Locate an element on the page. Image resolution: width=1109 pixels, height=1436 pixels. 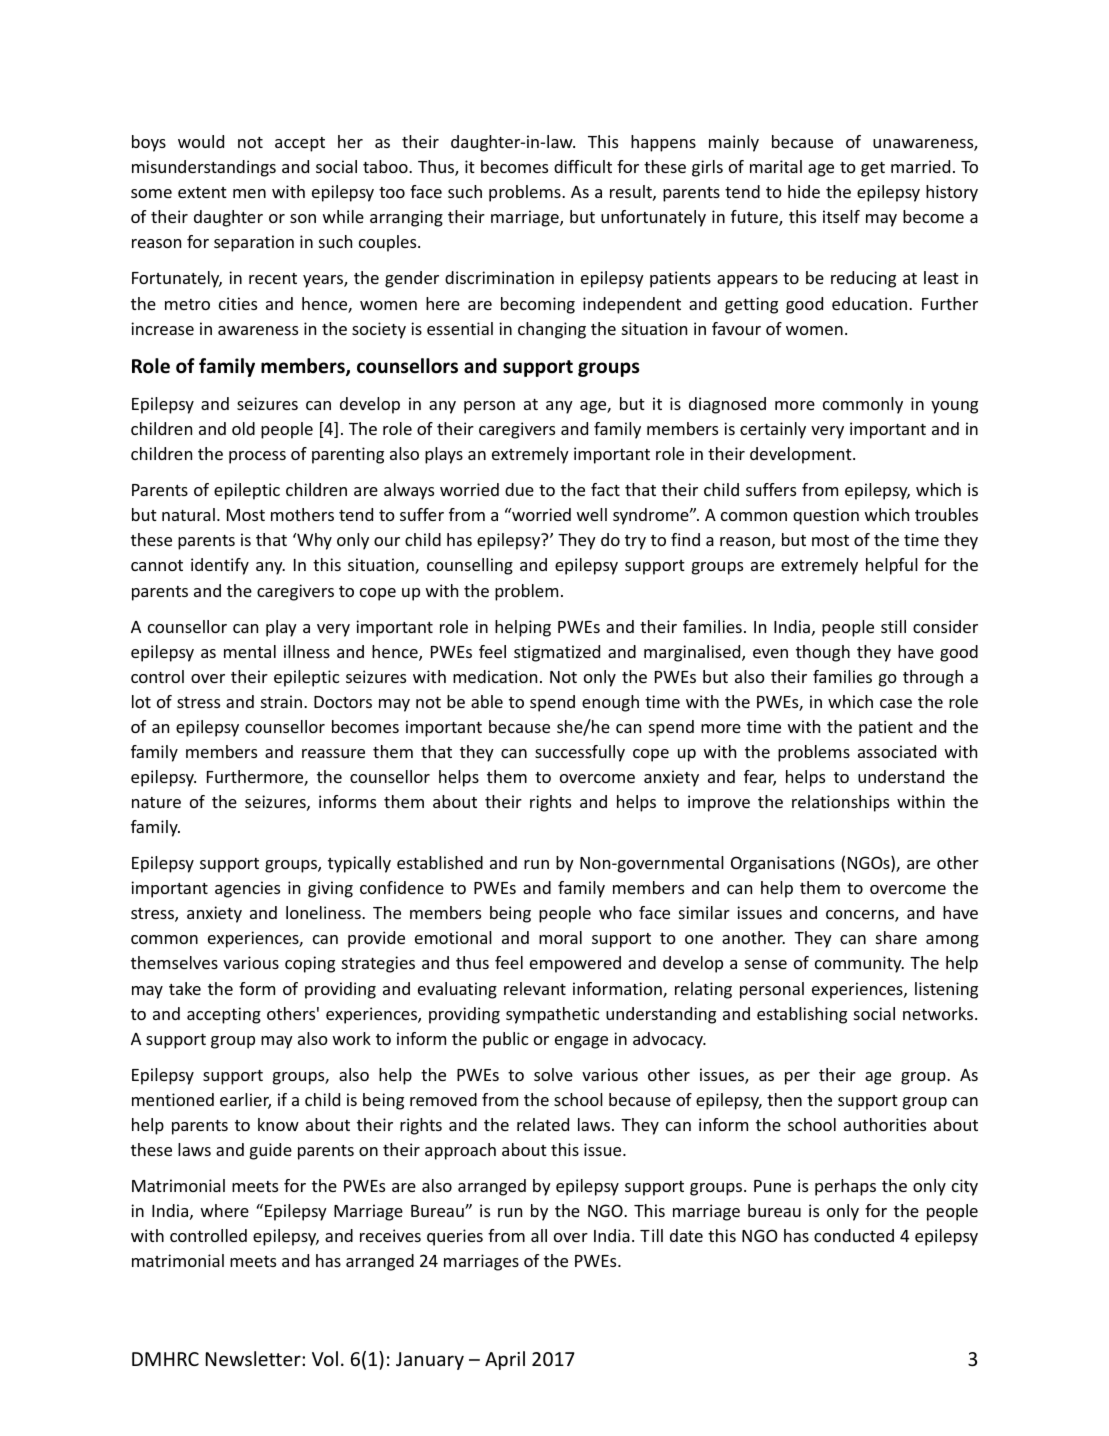
conducted is located at coordinates (854, 1235).
